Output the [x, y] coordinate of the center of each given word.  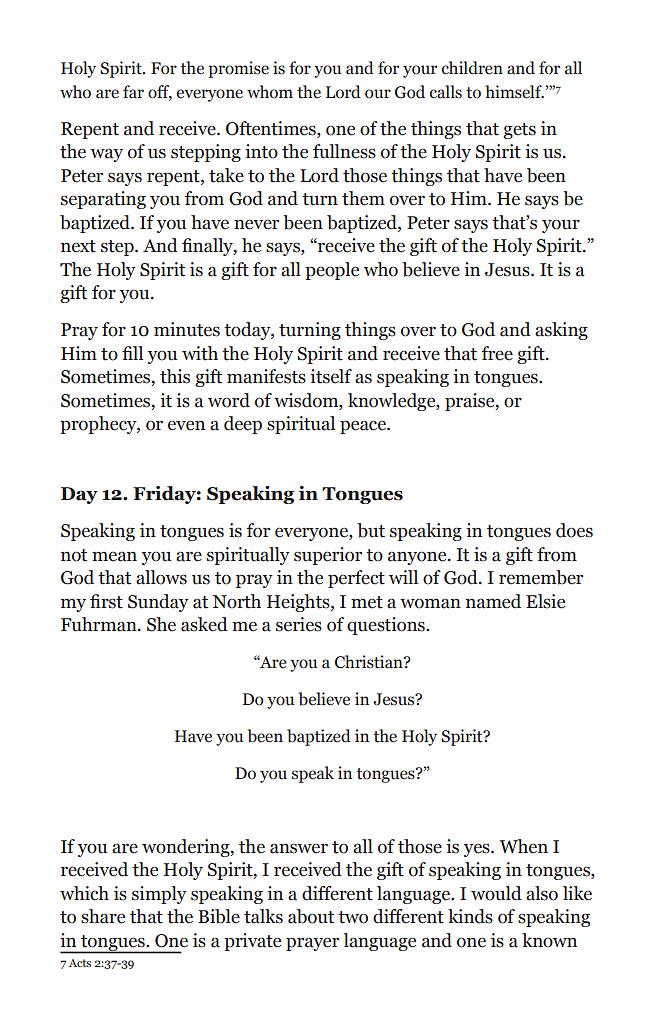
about [311, 916]
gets [519, 131]
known [549, 940]
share [103, 916]
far [133, 92]
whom [270, 92]
